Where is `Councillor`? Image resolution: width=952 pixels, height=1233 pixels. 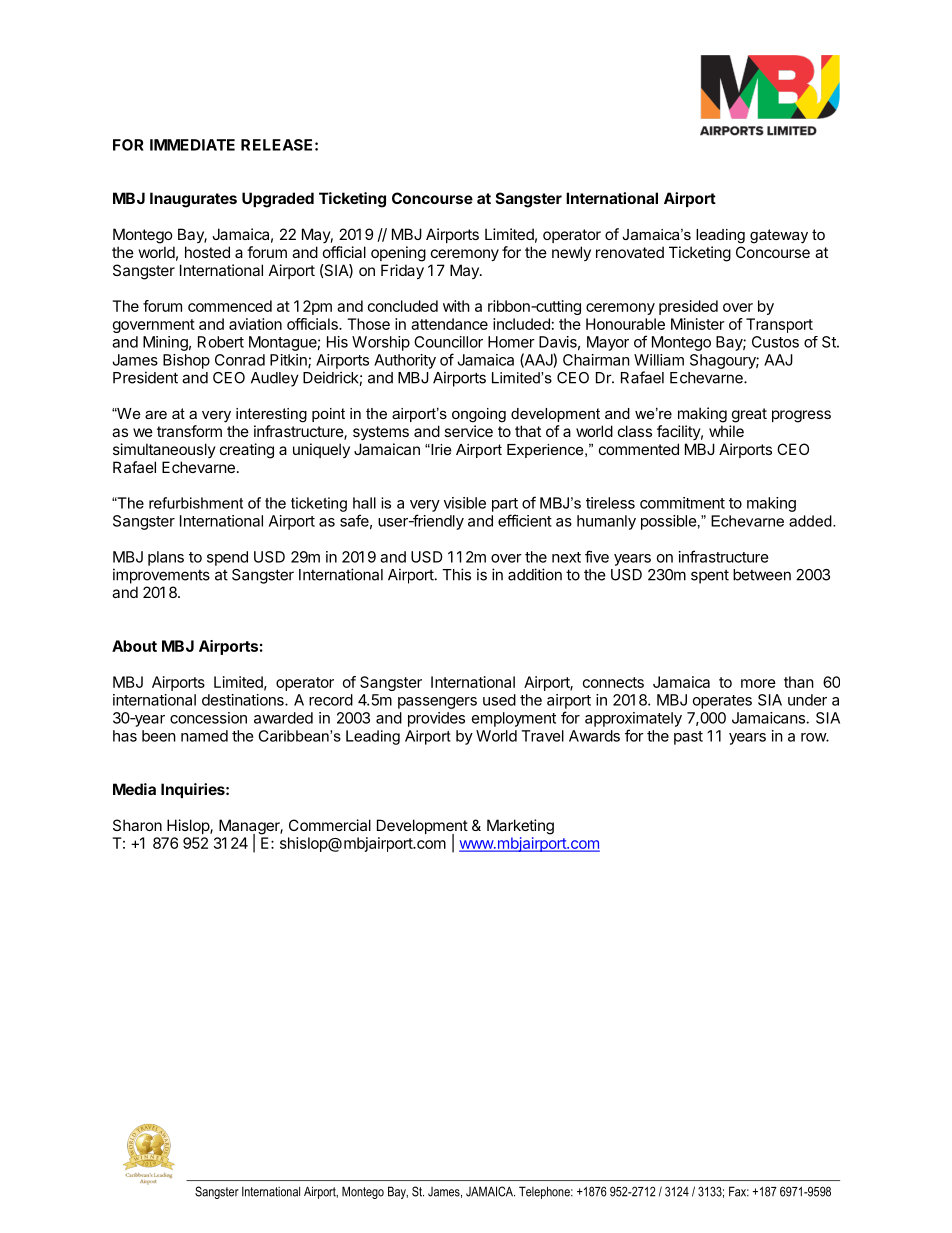 Councillor is located at coordinates (448, 342).
